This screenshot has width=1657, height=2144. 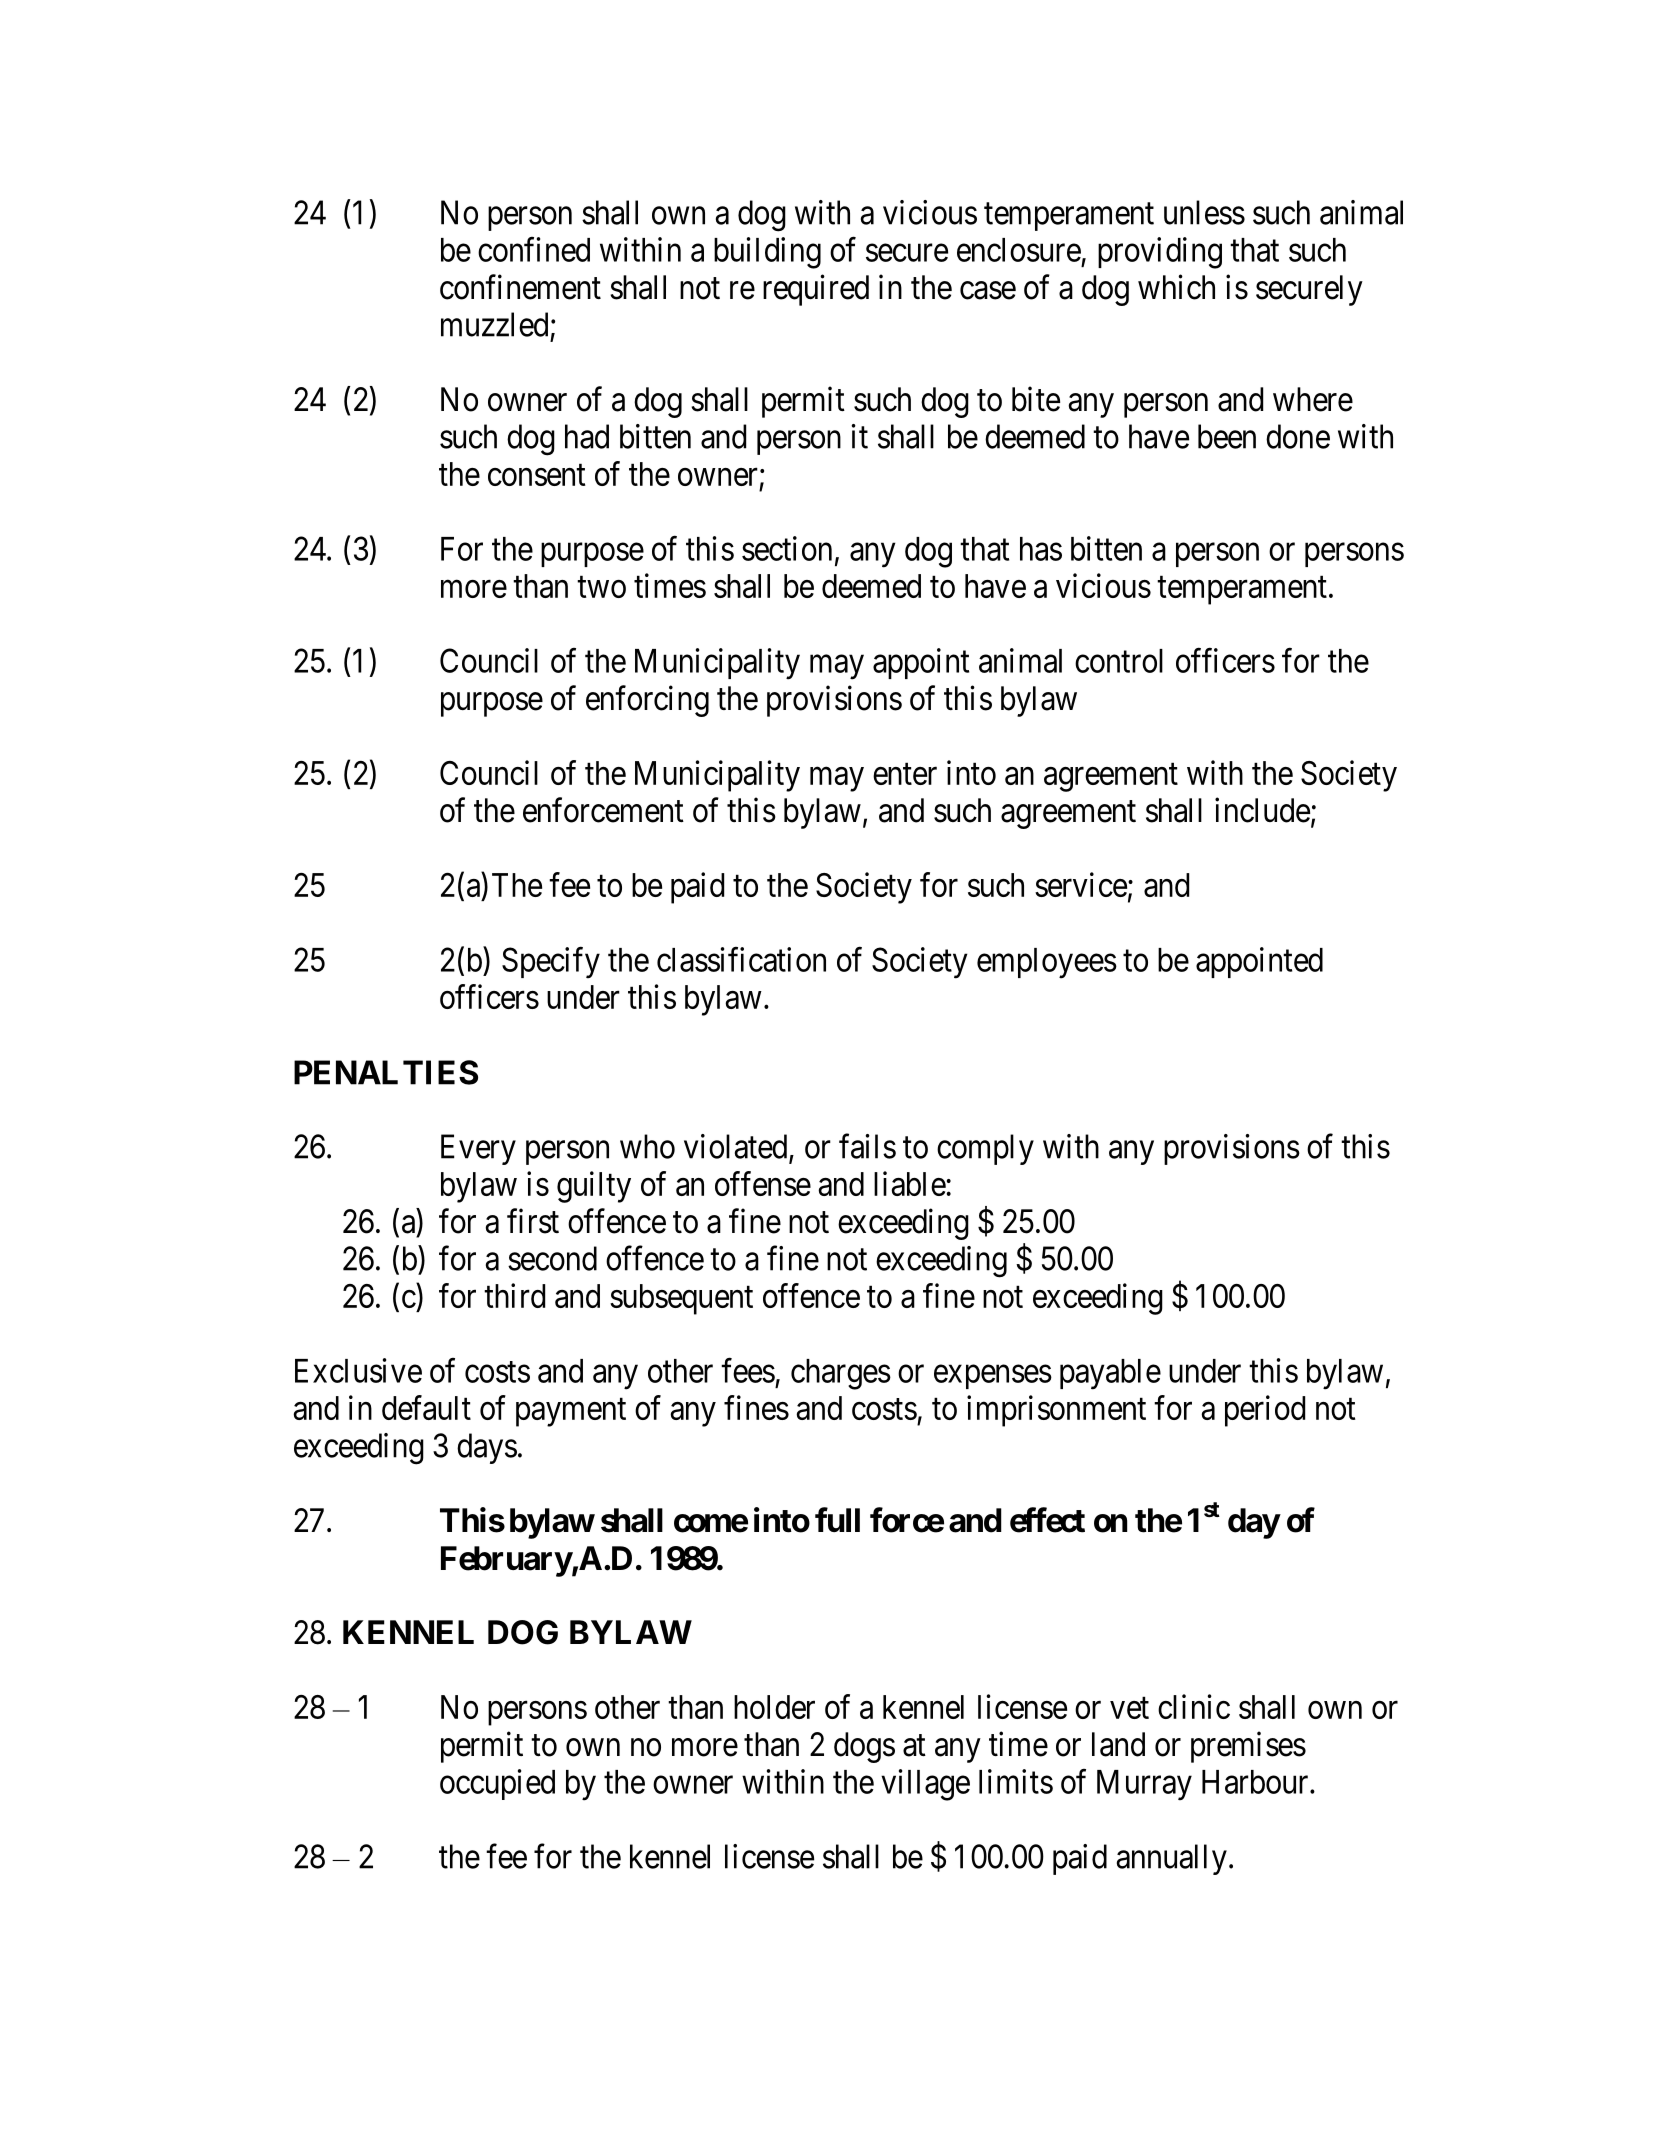 I want to click on muzzled, so click(x=494, y=324).
